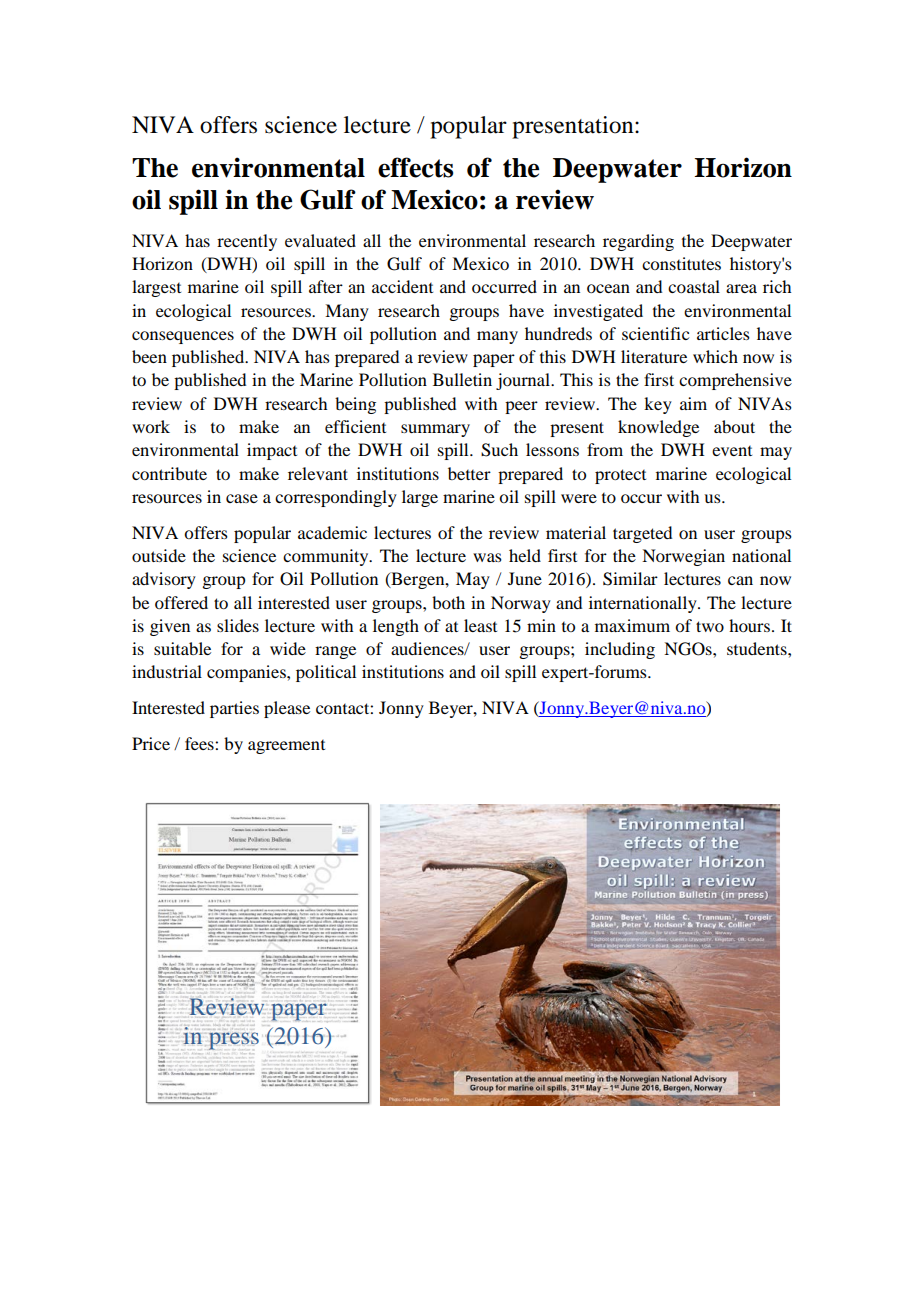 The width and height of the screenshot is (924, 1308). What do you see at coordinates (758, 648) in the screenshot?
I see `students` at bounding box center [758, 648].
